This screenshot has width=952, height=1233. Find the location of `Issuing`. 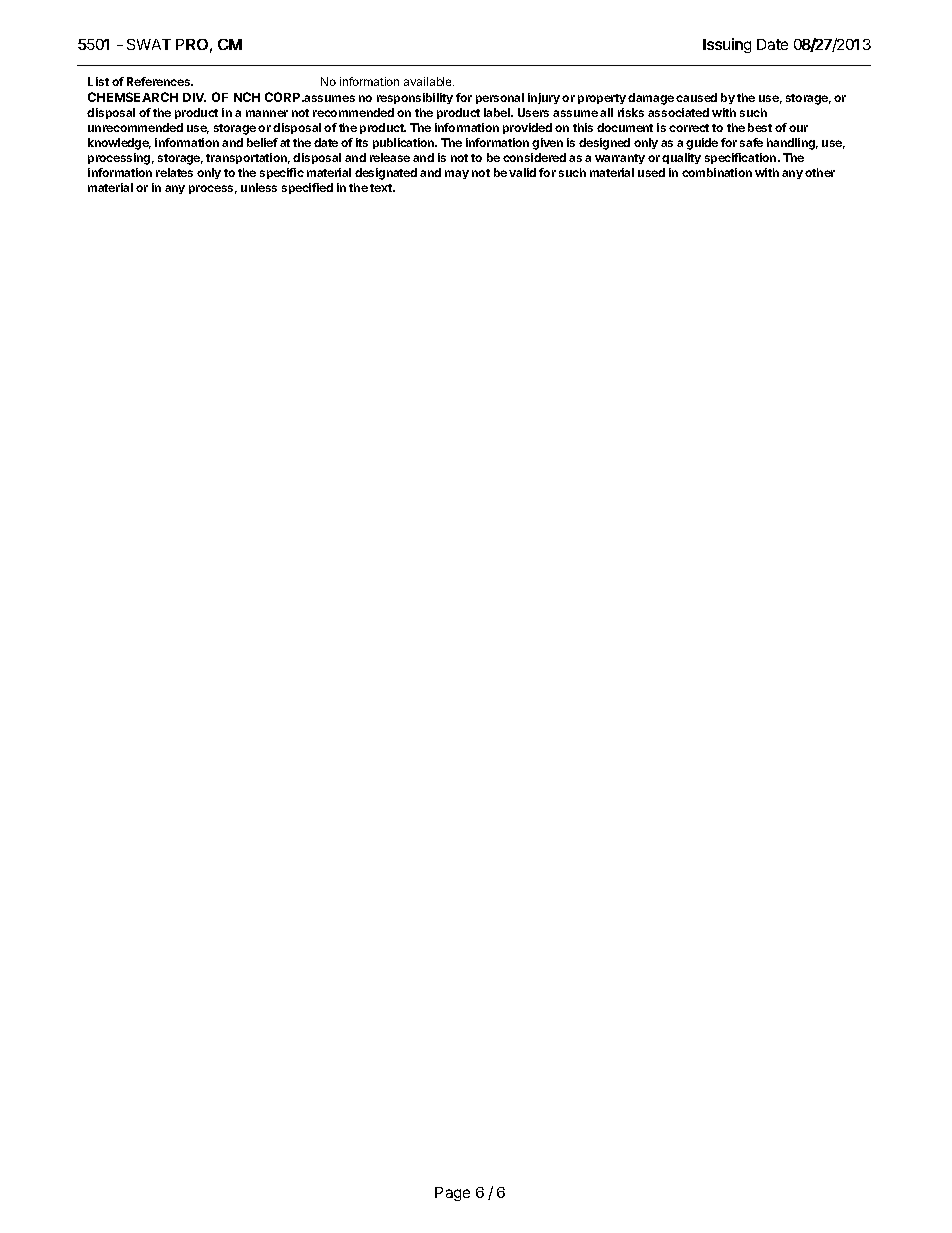

Issuing is located at coordinates (727, 45).
